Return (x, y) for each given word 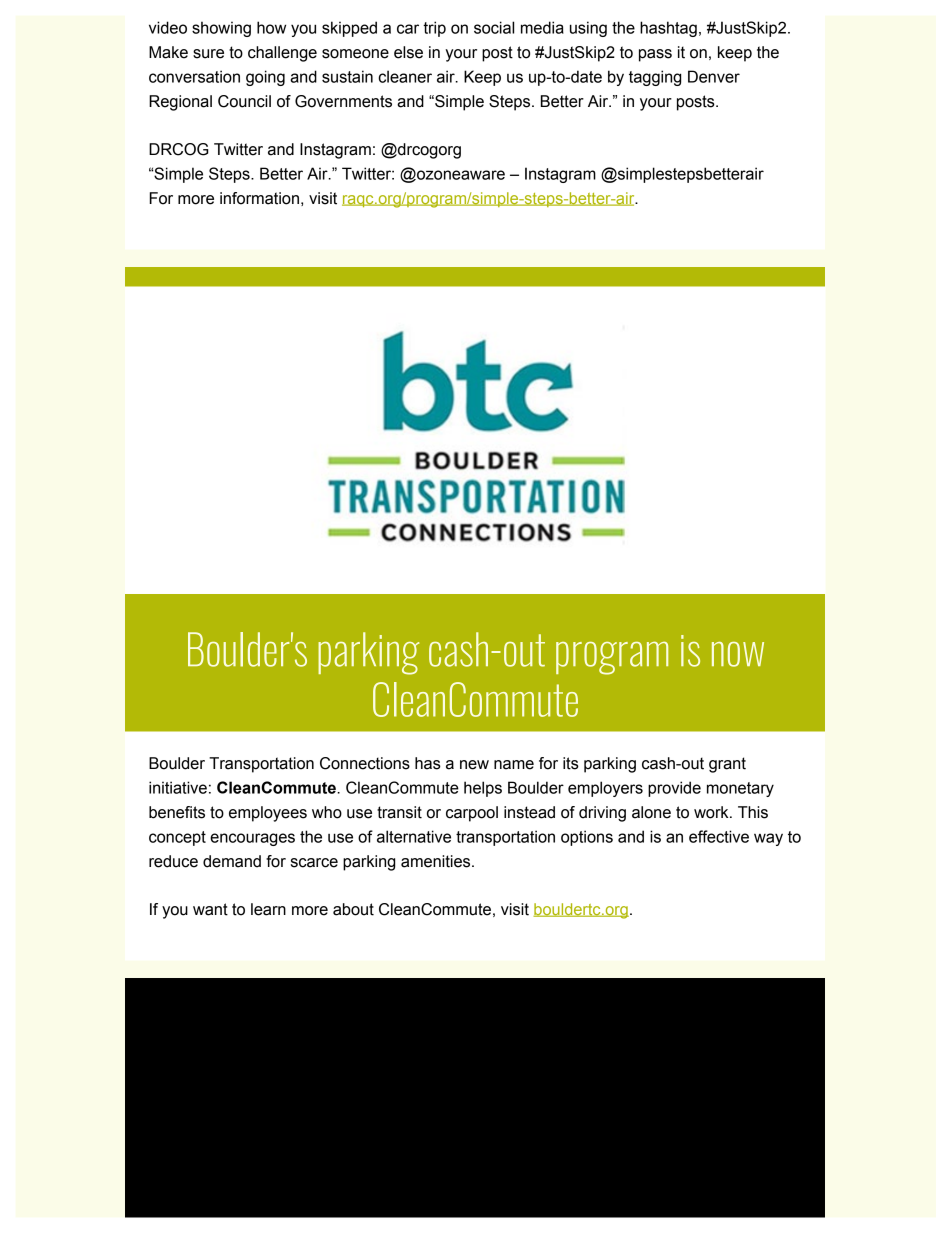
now (738, 654)
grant (727, 765)
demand (232, 861)
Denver (714, 76)
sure (208, 54)
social (494, 27)
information (259, 198)
